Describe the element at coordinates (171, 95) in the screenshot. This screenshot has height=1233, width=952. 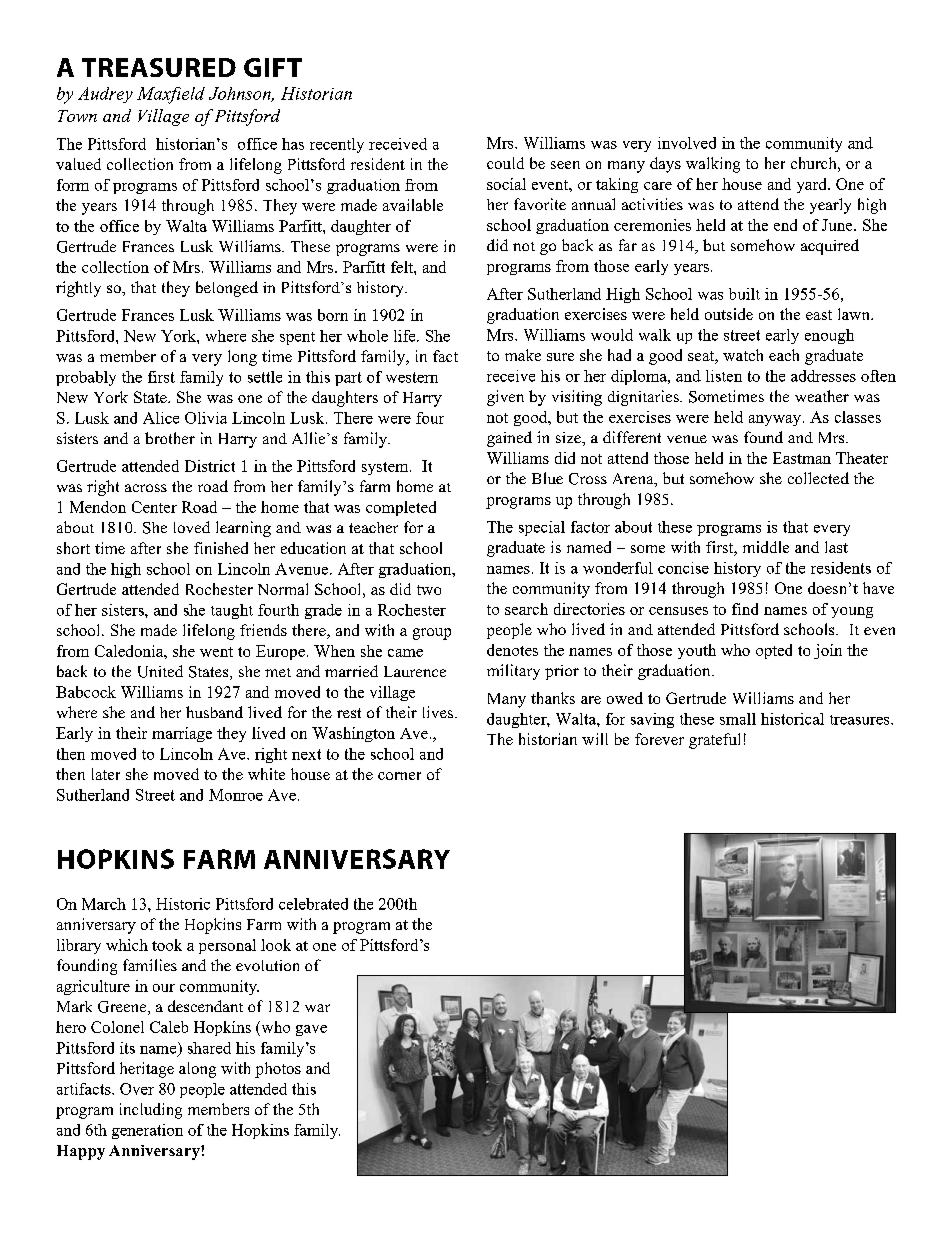
I see `Maxfield` at that location.
